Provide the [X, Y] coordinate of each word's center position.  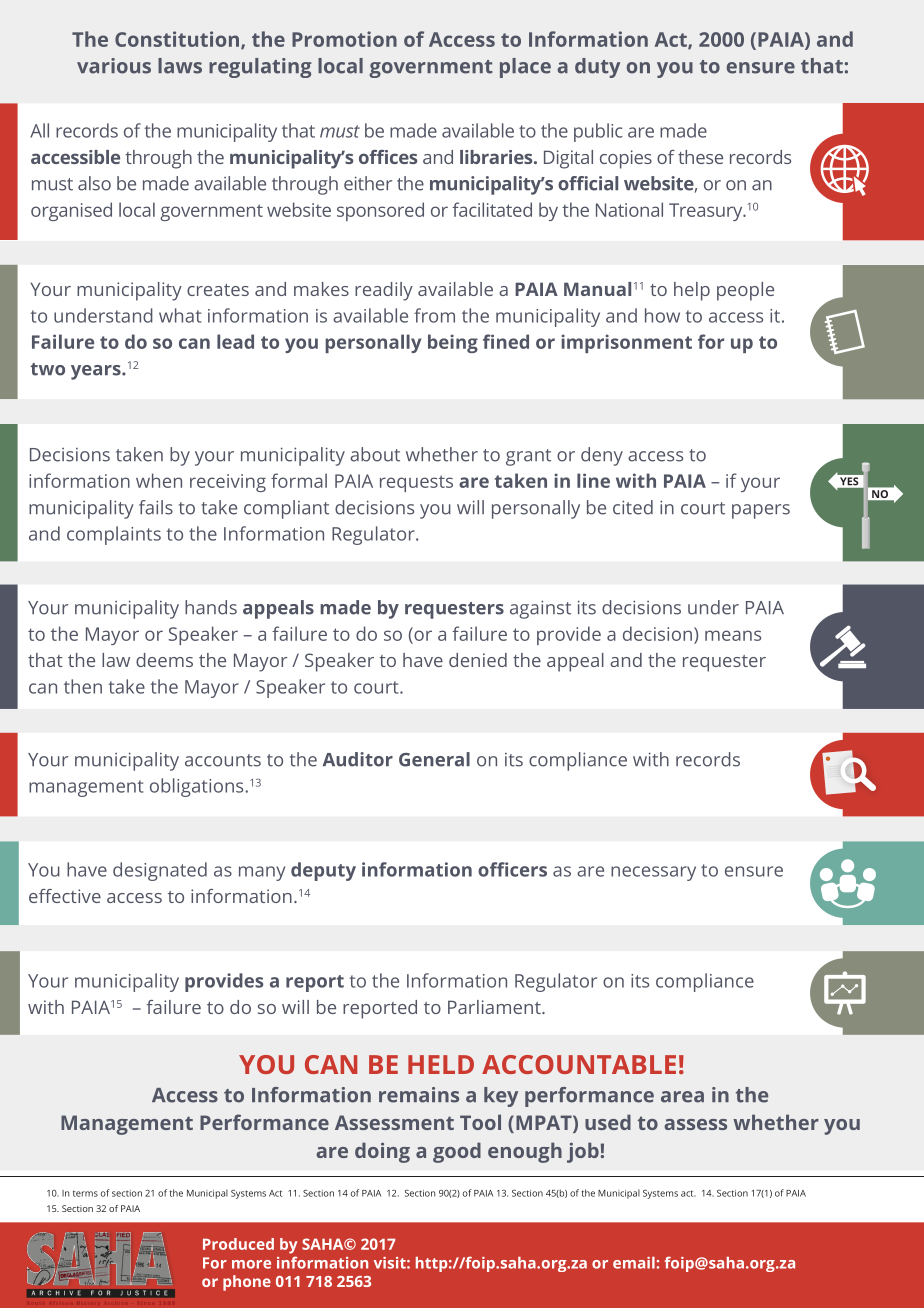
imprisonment [626, 343]
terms [85, 1193]
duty [597, 68]
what [180, 315]
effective [65, 896]
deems [164, 660]
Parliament [495, 1007]
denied [478, 660]
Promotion [344, 39]
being [453, 343]
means [733, 635]
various [114, 66]
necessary [653, 873]
